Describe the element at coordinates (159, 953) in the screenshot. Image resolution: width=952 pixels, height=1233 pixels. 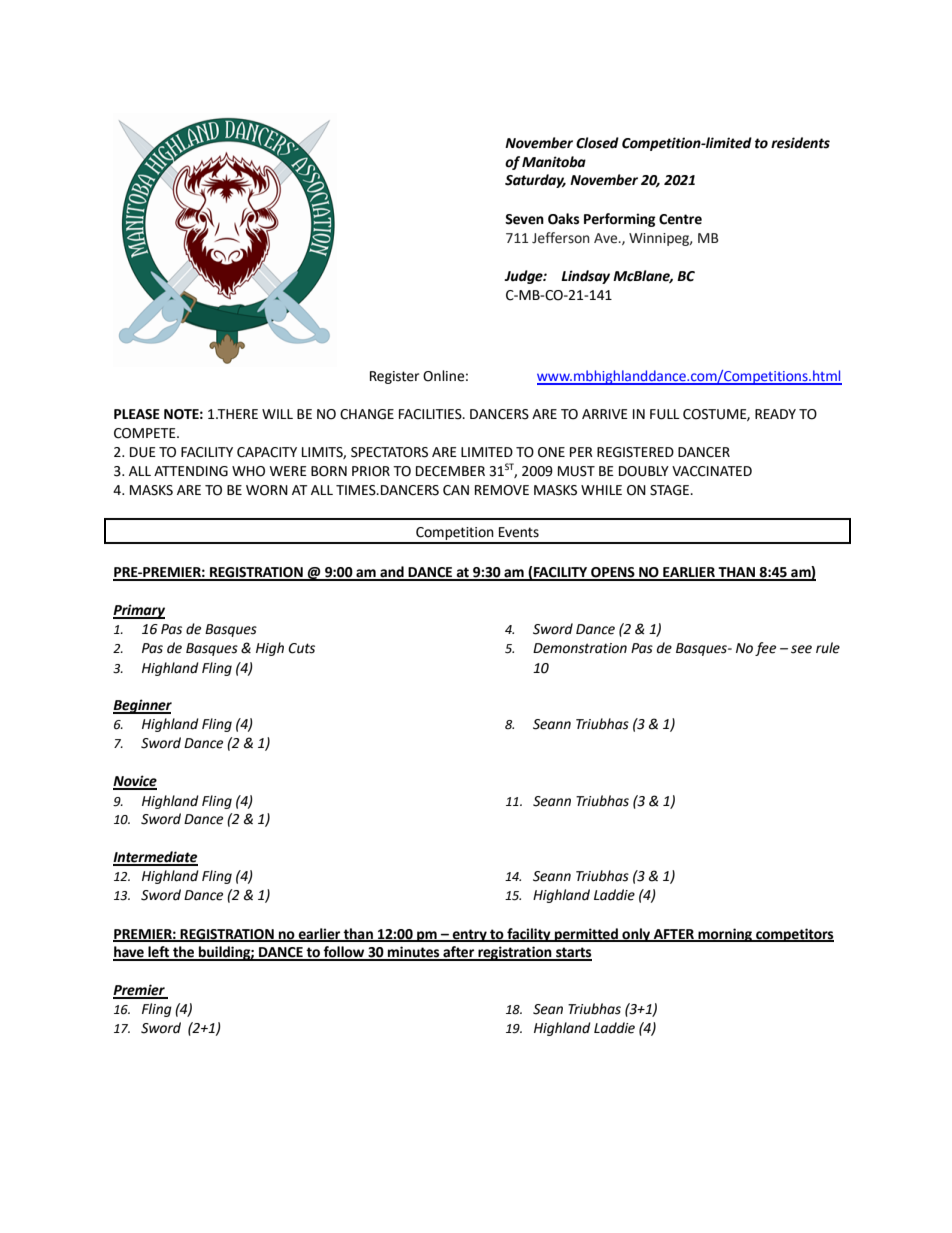
I see `left` at that location.
